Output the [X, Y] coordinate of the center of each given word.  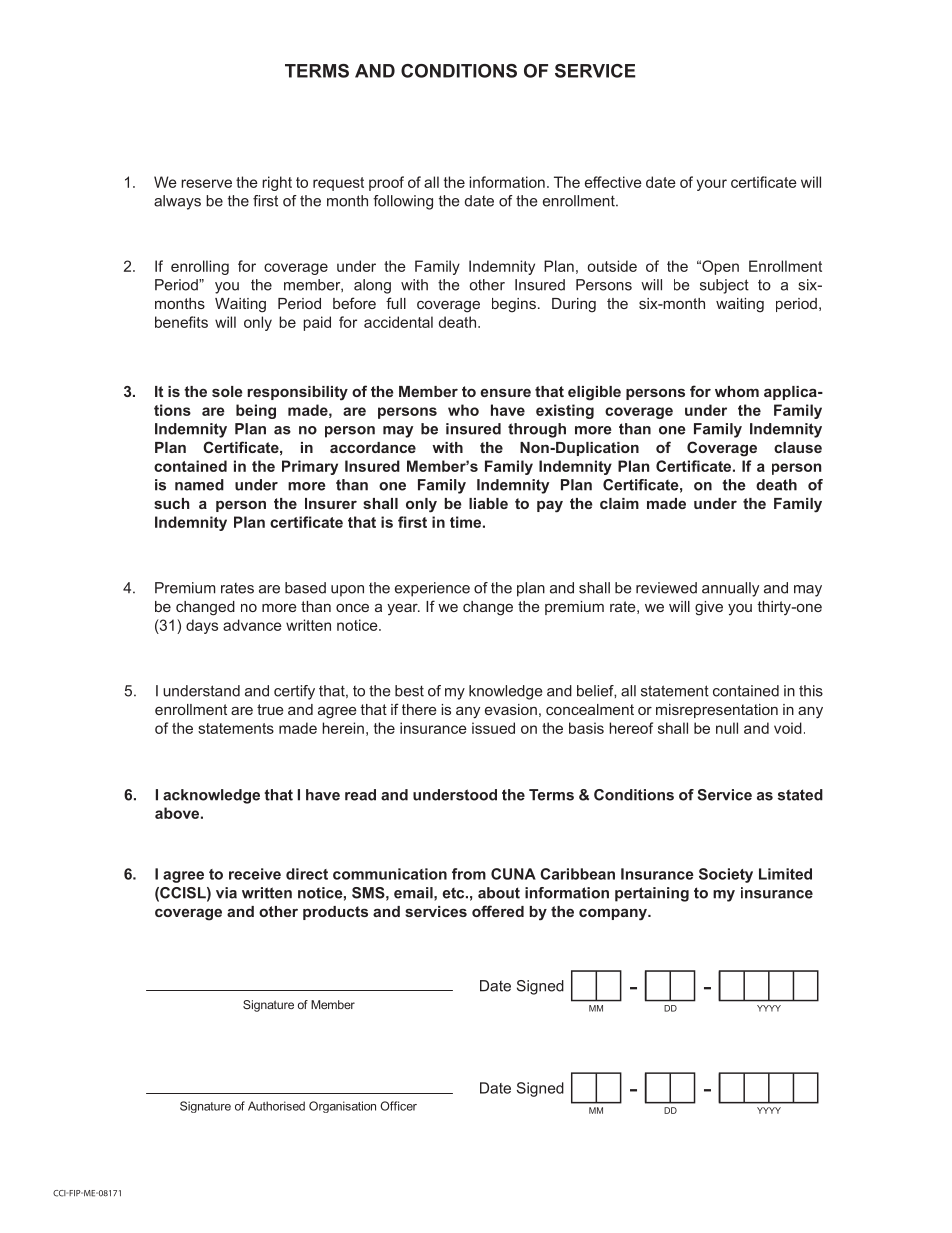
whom [737, 391]
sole [227, 391]
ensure [506, 392]
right [277, 183]
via [226, 893]
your [712, 185]
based [305, 588]
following [403, 202]
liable [488, 503]
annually [730, 589]
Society [726, 875]
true [270, 709]
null [727, 728]
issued [493, 728]
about [499, 893]
